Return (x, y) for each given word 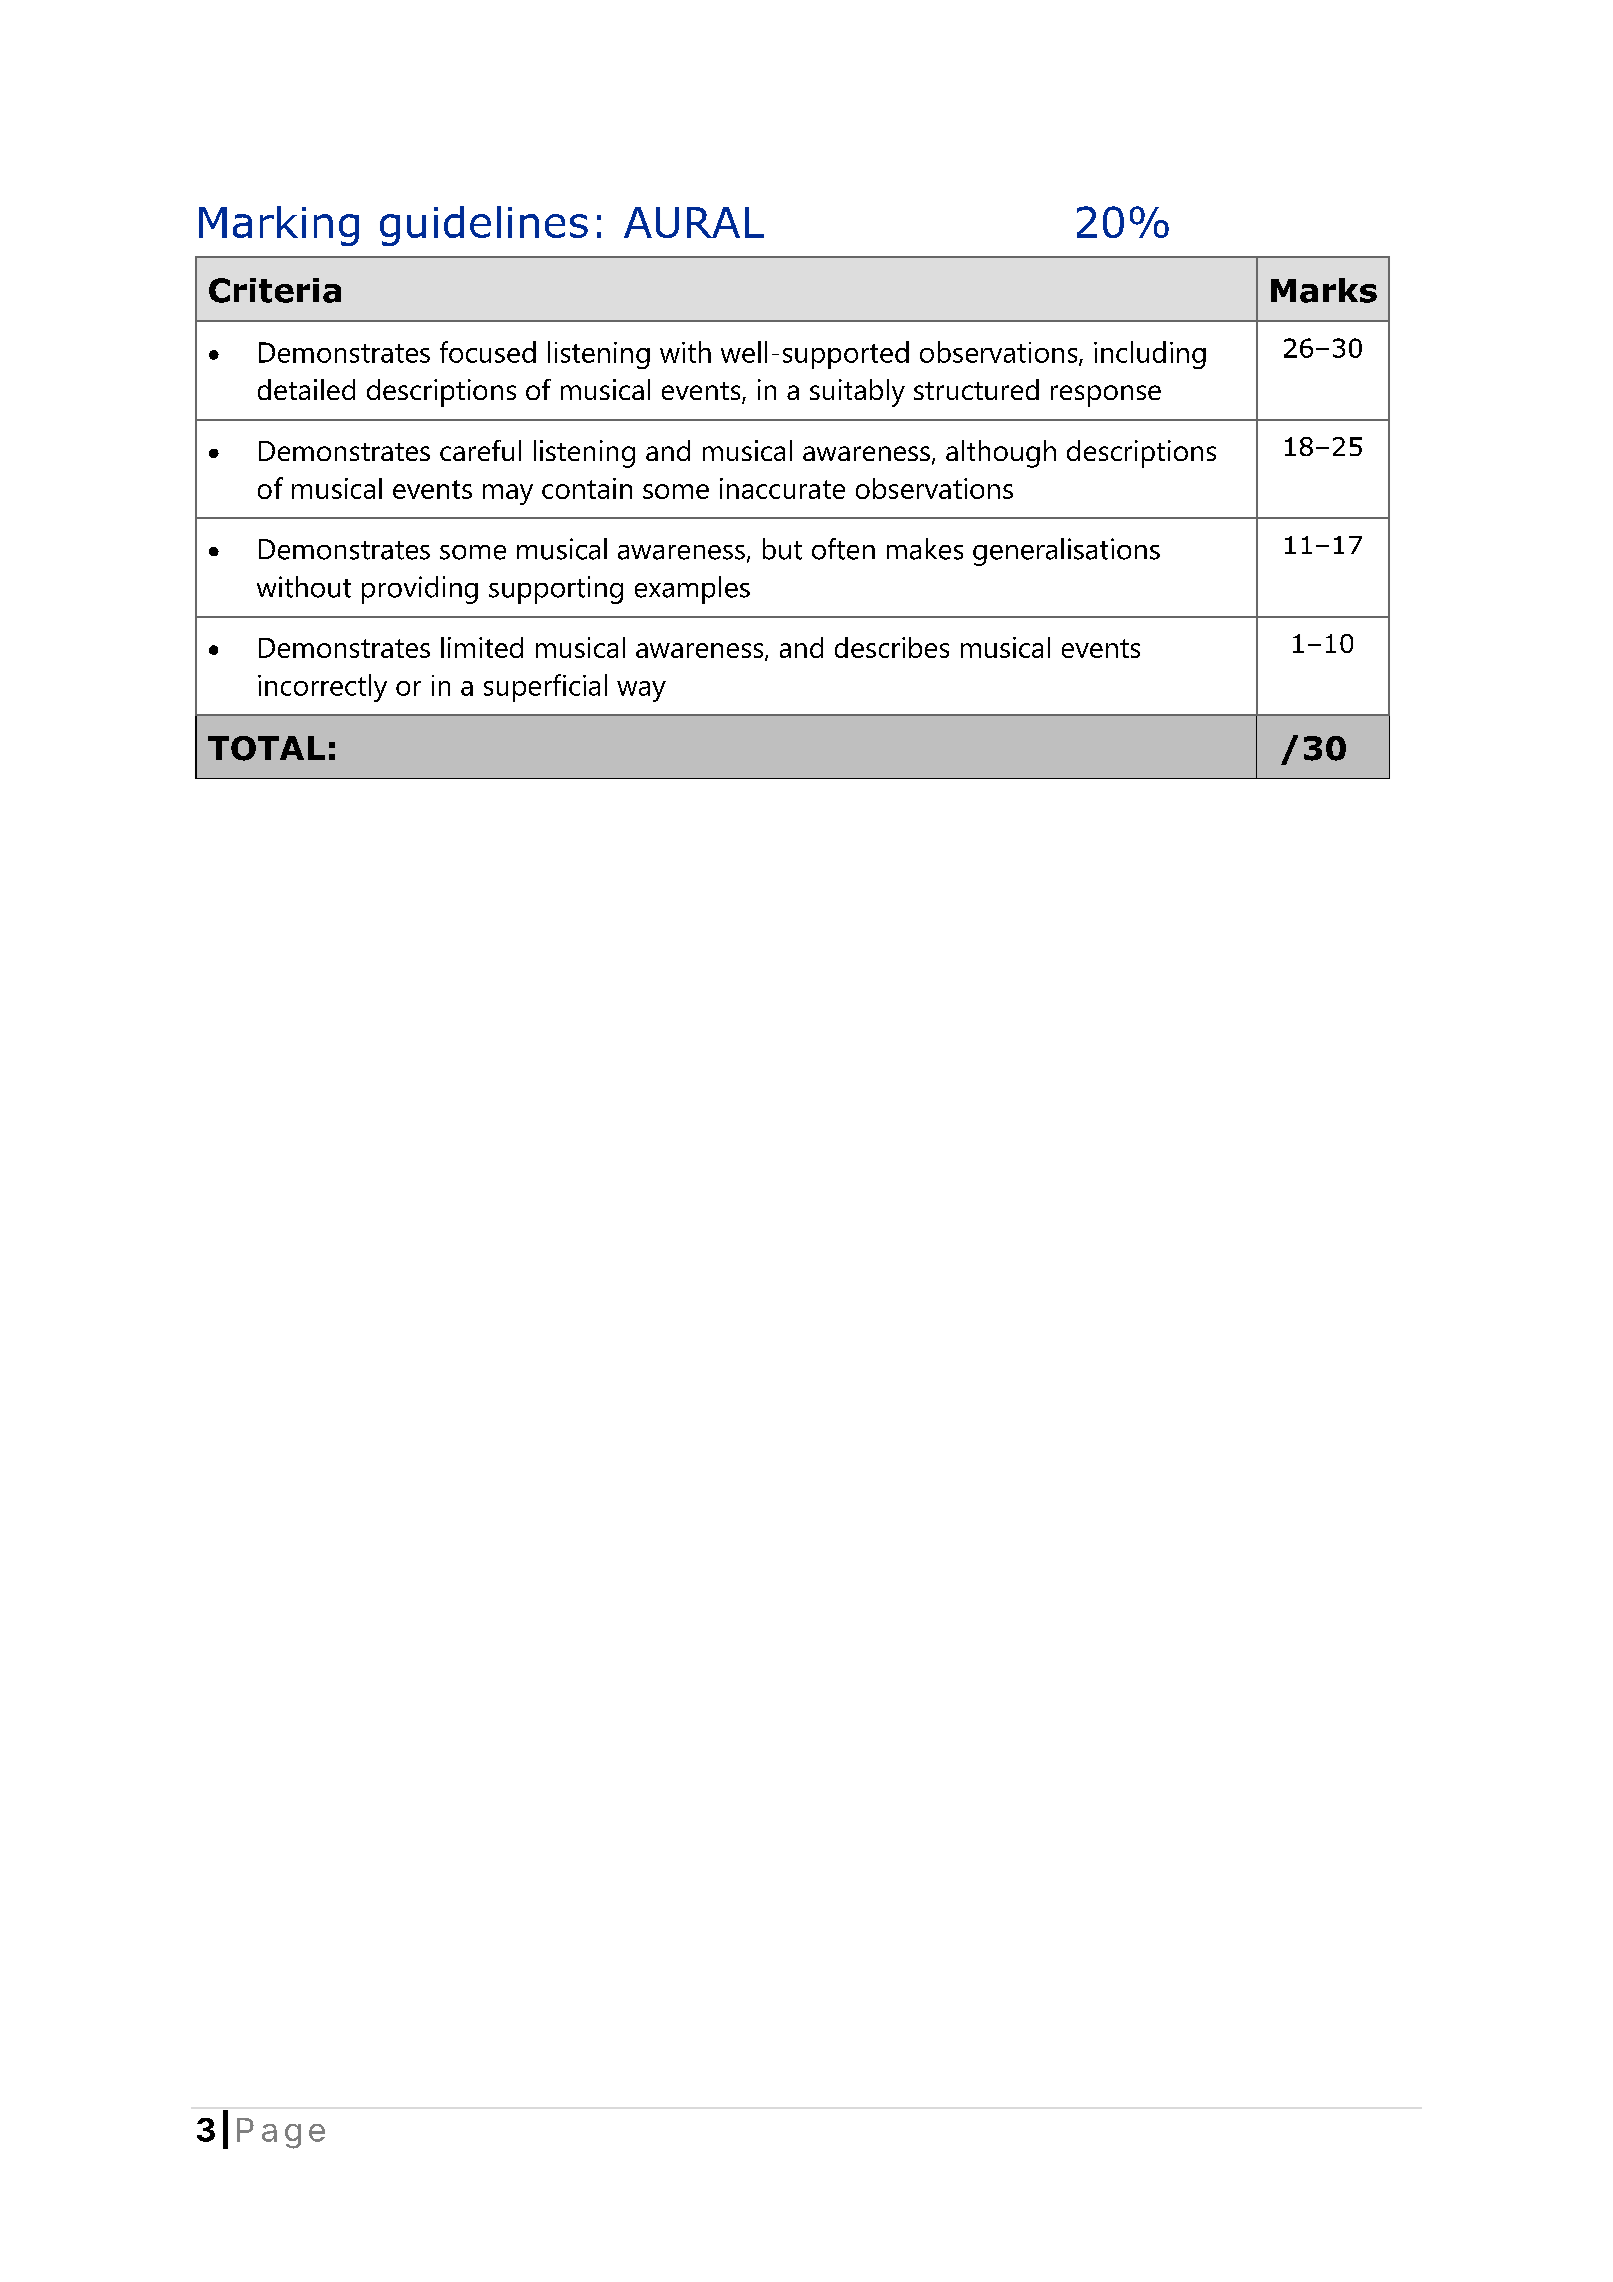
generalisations (1066, 552)
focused (488, 352)
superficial (545, 688)
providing (420, 590)
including (1150, 355)
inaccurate (782, 488)
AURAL (694, 222)
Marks (1324, 290)
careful (480, 450)
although (1001, 454)
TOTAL (266, 748)
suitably (857, 393)
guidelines (484, 226)
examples (692, 590)
